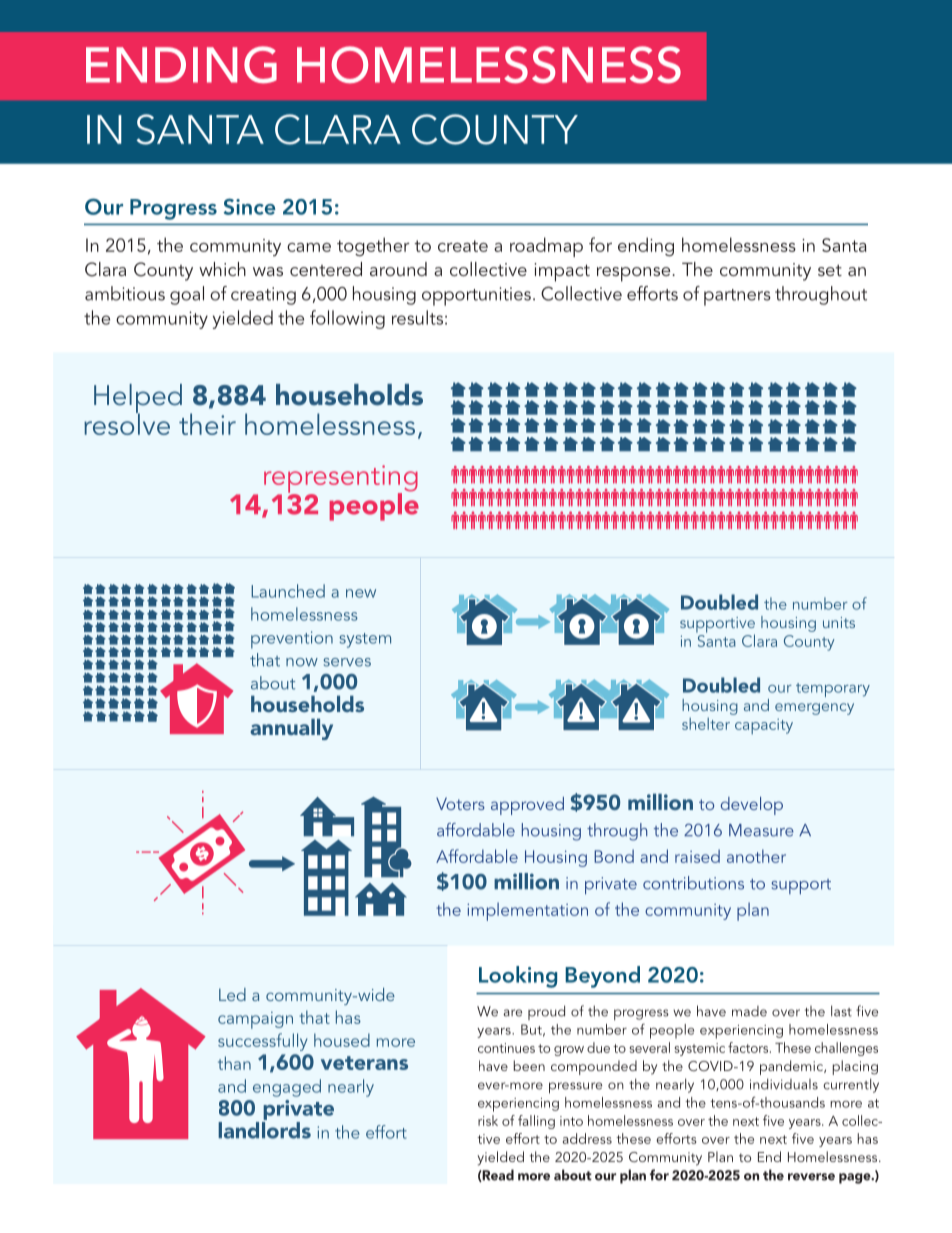  Describe the element at coordinates (764, 726) in the document. I see `capacity` at that location.
